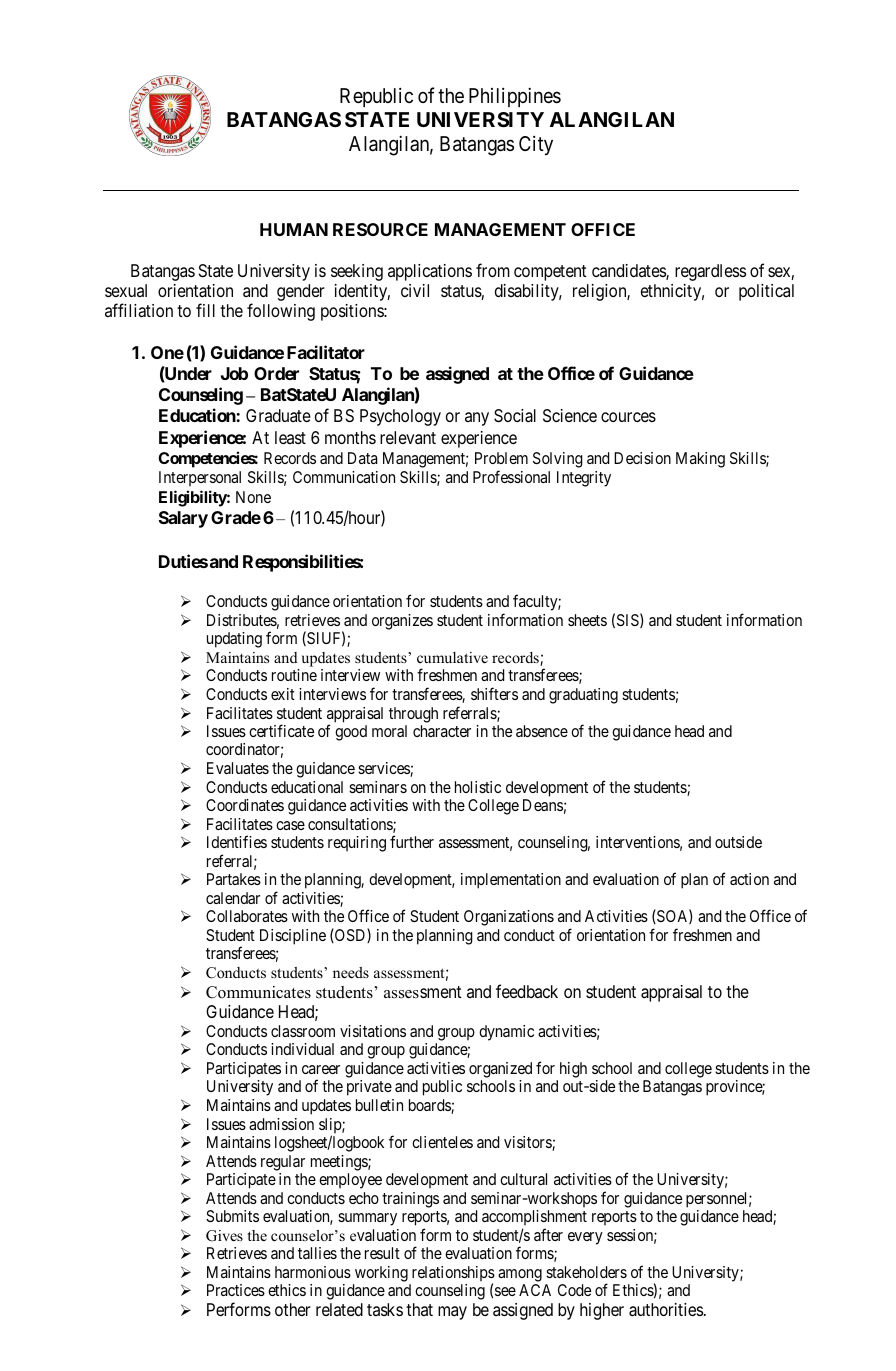 The image size is (896, 1371). I want to click on Partakes, so click(234, 879).
